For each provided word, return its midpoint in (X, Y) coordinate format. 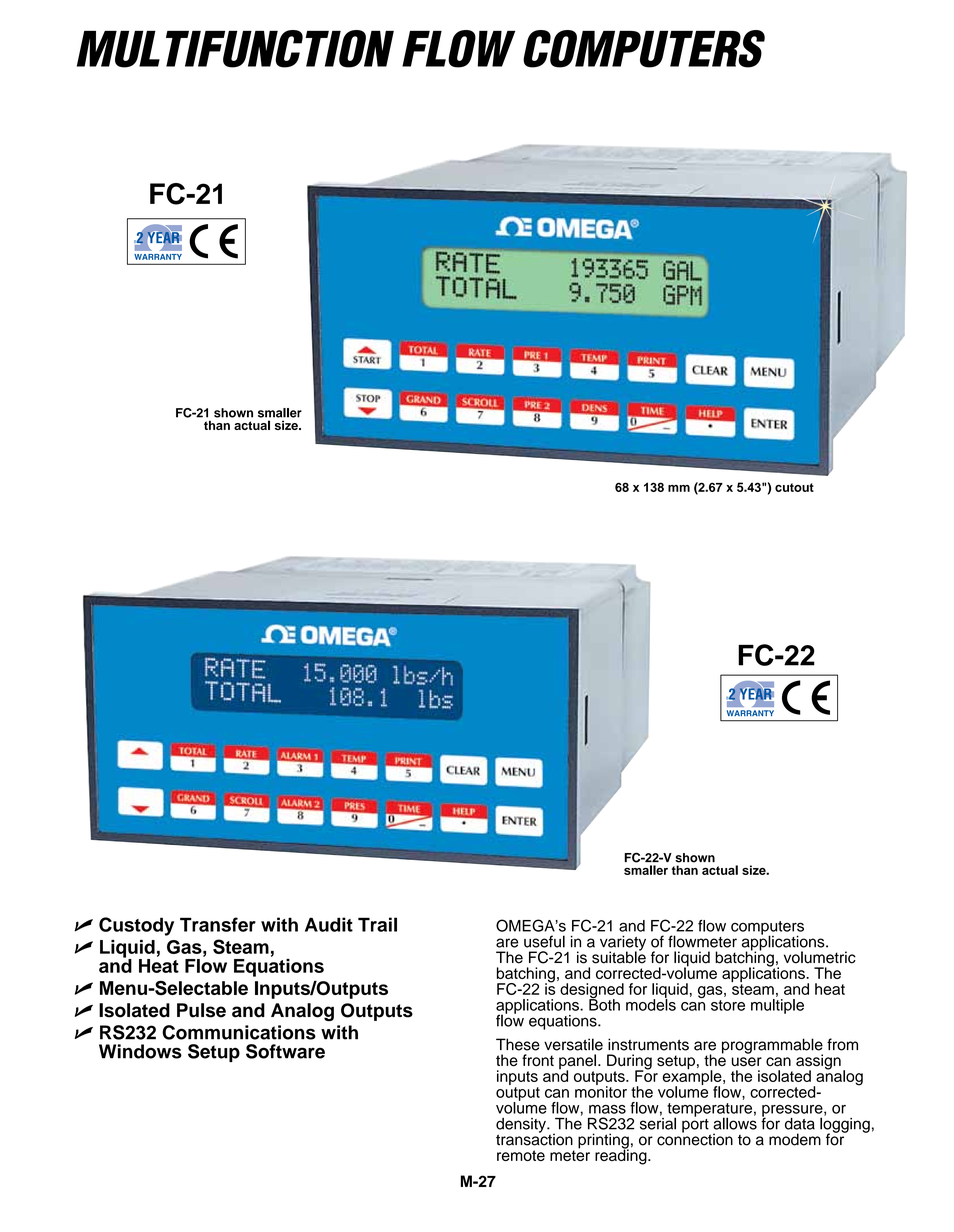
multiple (777, 1006)
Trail (377, 924)
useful (544, 941)
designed (592, 992)
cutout (794, 487)
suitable (619, 956)
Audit (329, 924)
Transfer (218, 924)
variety (623, 944)
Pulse (201, 1010)
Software (285, 1051)
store (728, 1005)
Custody (136, 926)
